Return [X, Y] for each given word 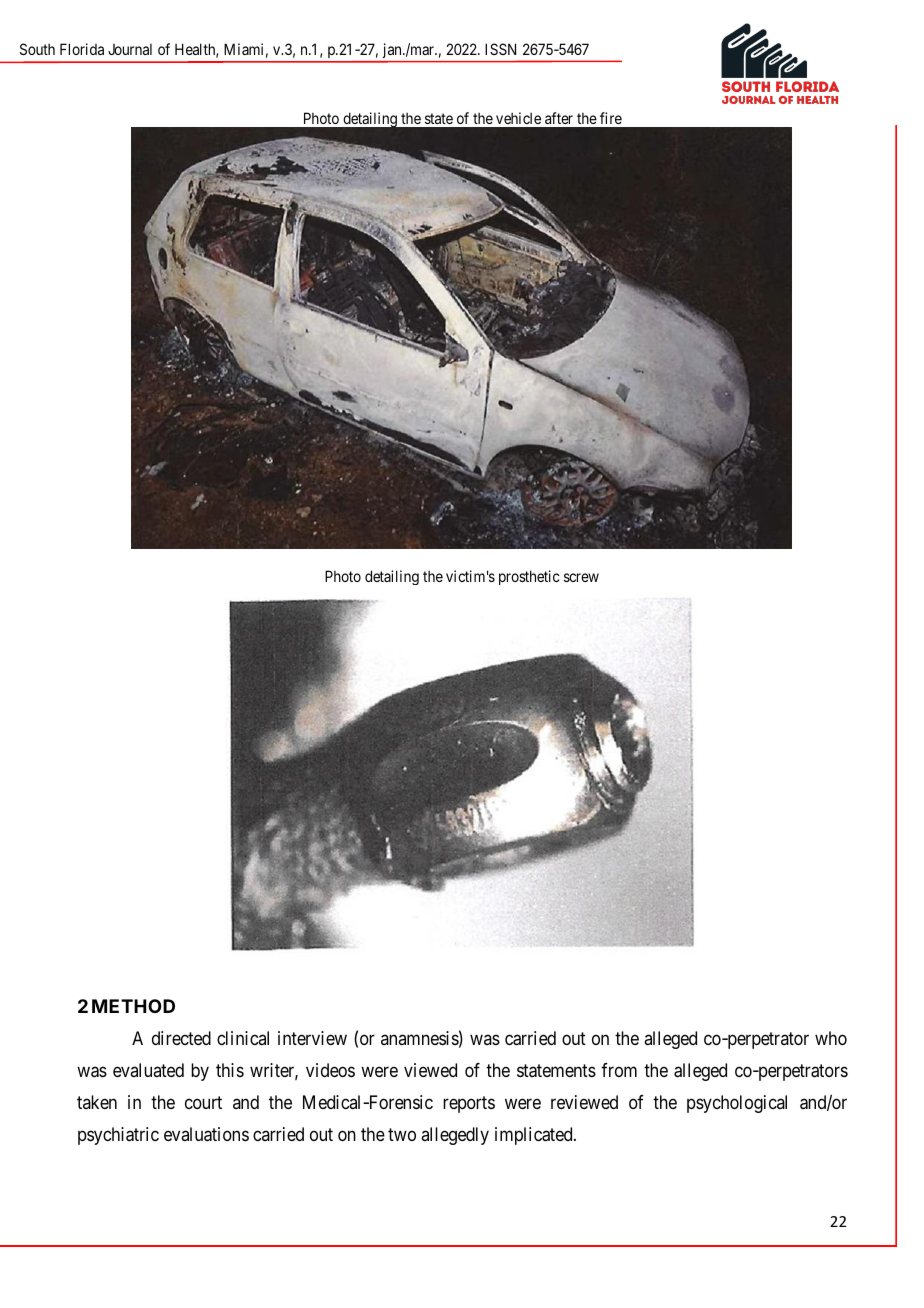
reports [469, 1105]
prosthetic [529, 577]
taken [97, 1102]
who [831, 1038]
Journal [130, 49]
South [37, 49]
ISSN [500, 49]
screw [581, 577]
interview [312, 1038]
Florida [82, 49]
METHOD [133, 1006]
